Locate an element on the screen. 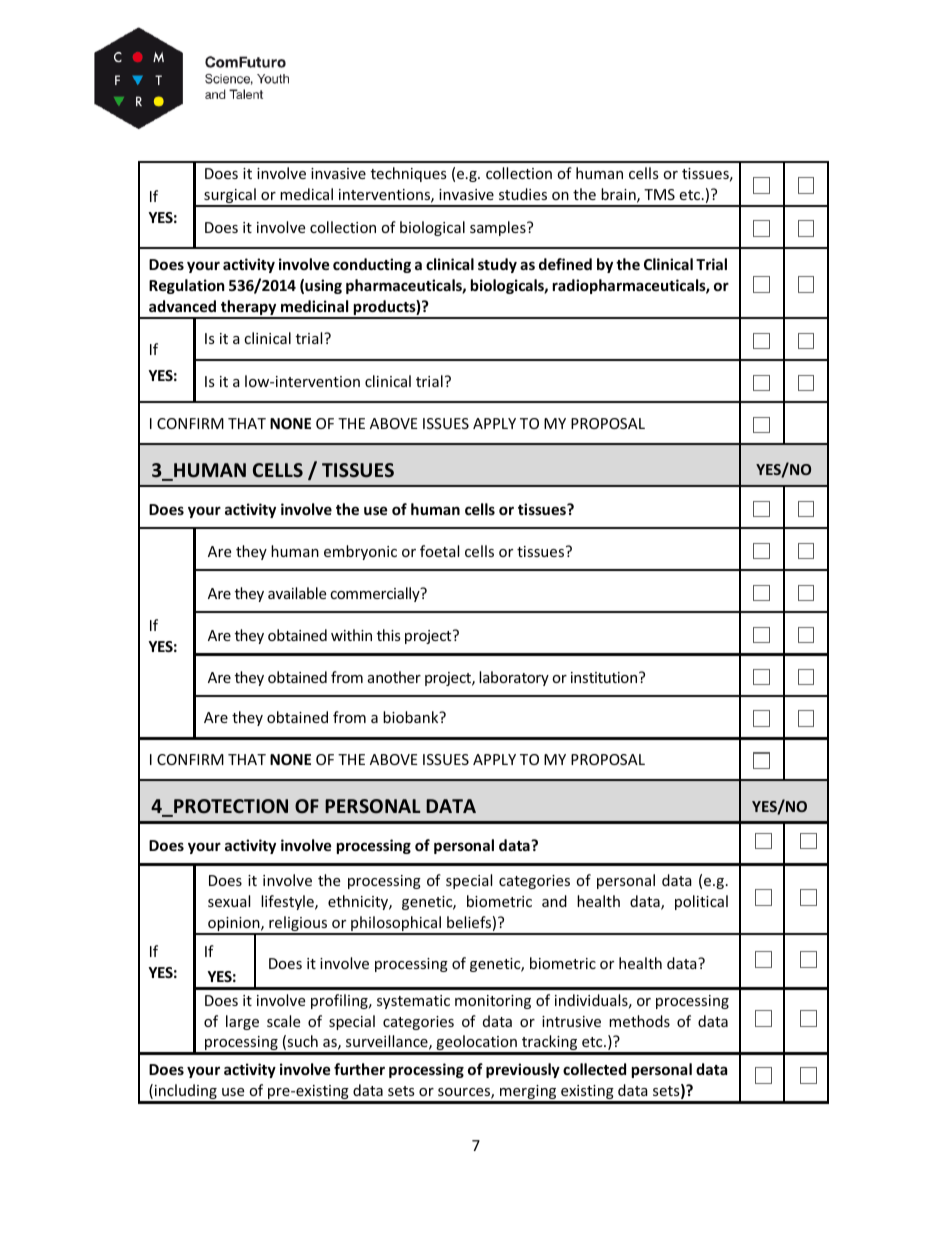  institution is located at coordinates (605, 677).
